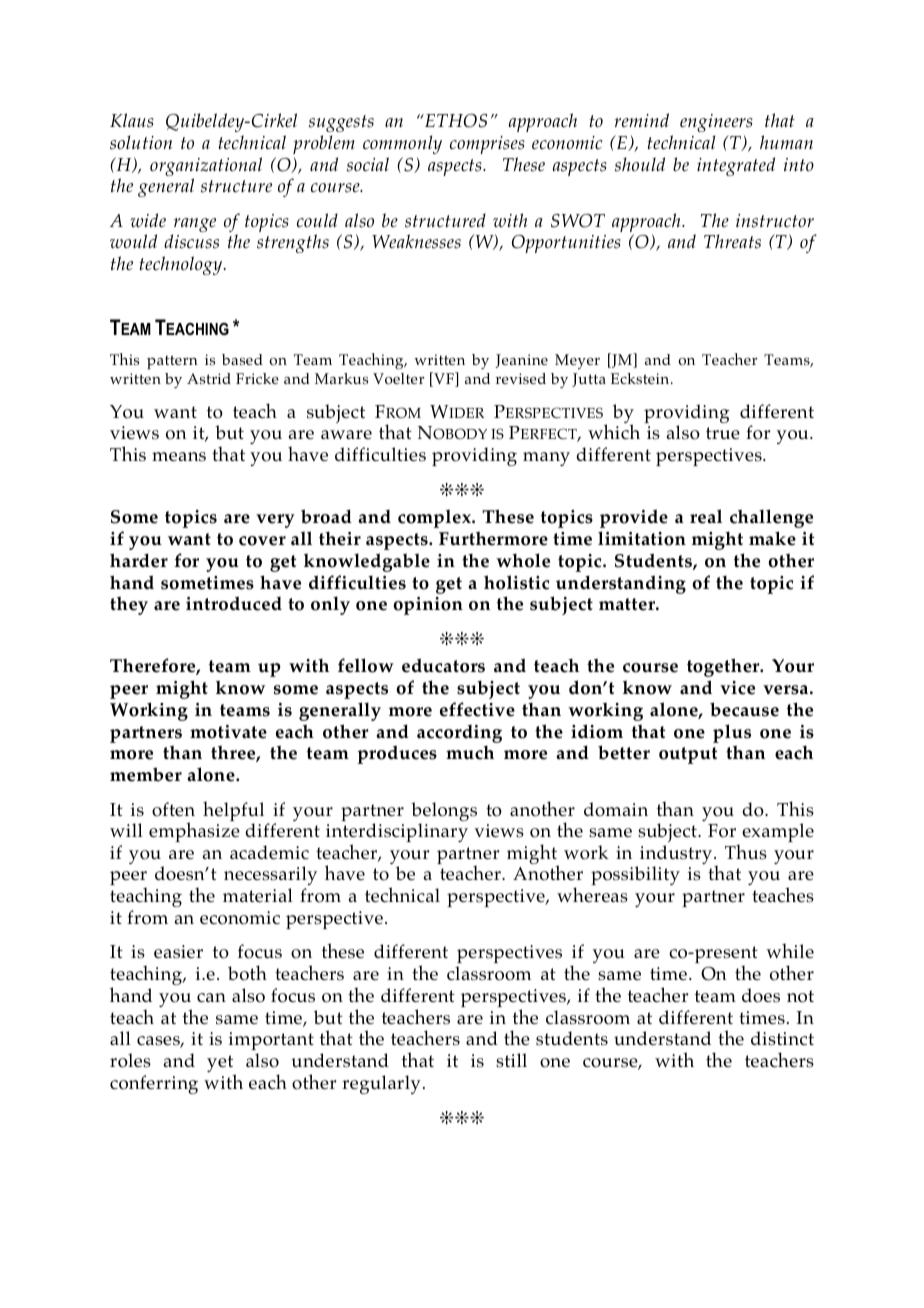 Image resolution: width=924 pixels, height=1308 pixels. Describe the element at coordinates (641, 378) in the screenshot. I see `Eckstein` at that location.
